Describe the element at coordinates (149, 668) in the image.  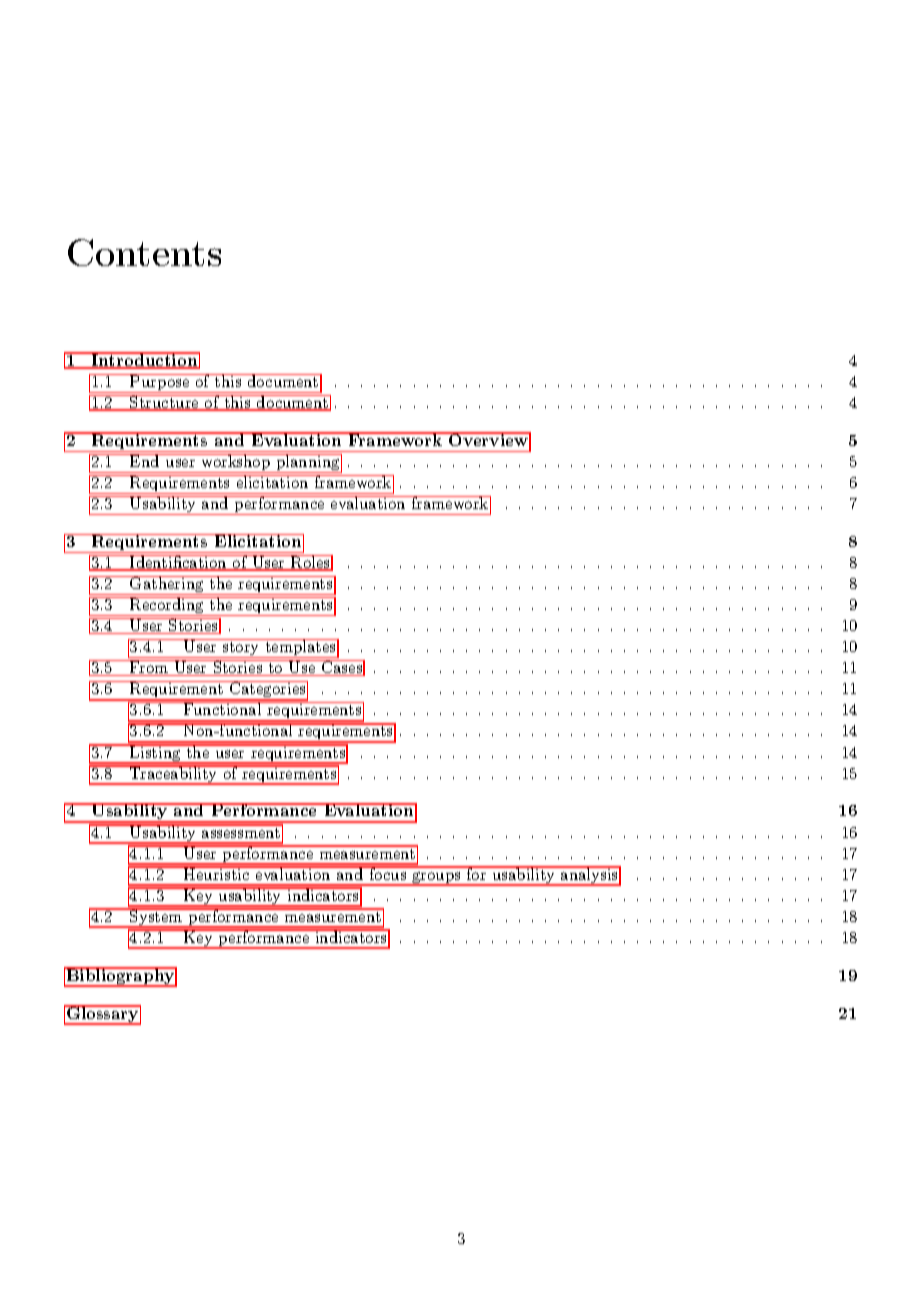
I see `From` at that location.
